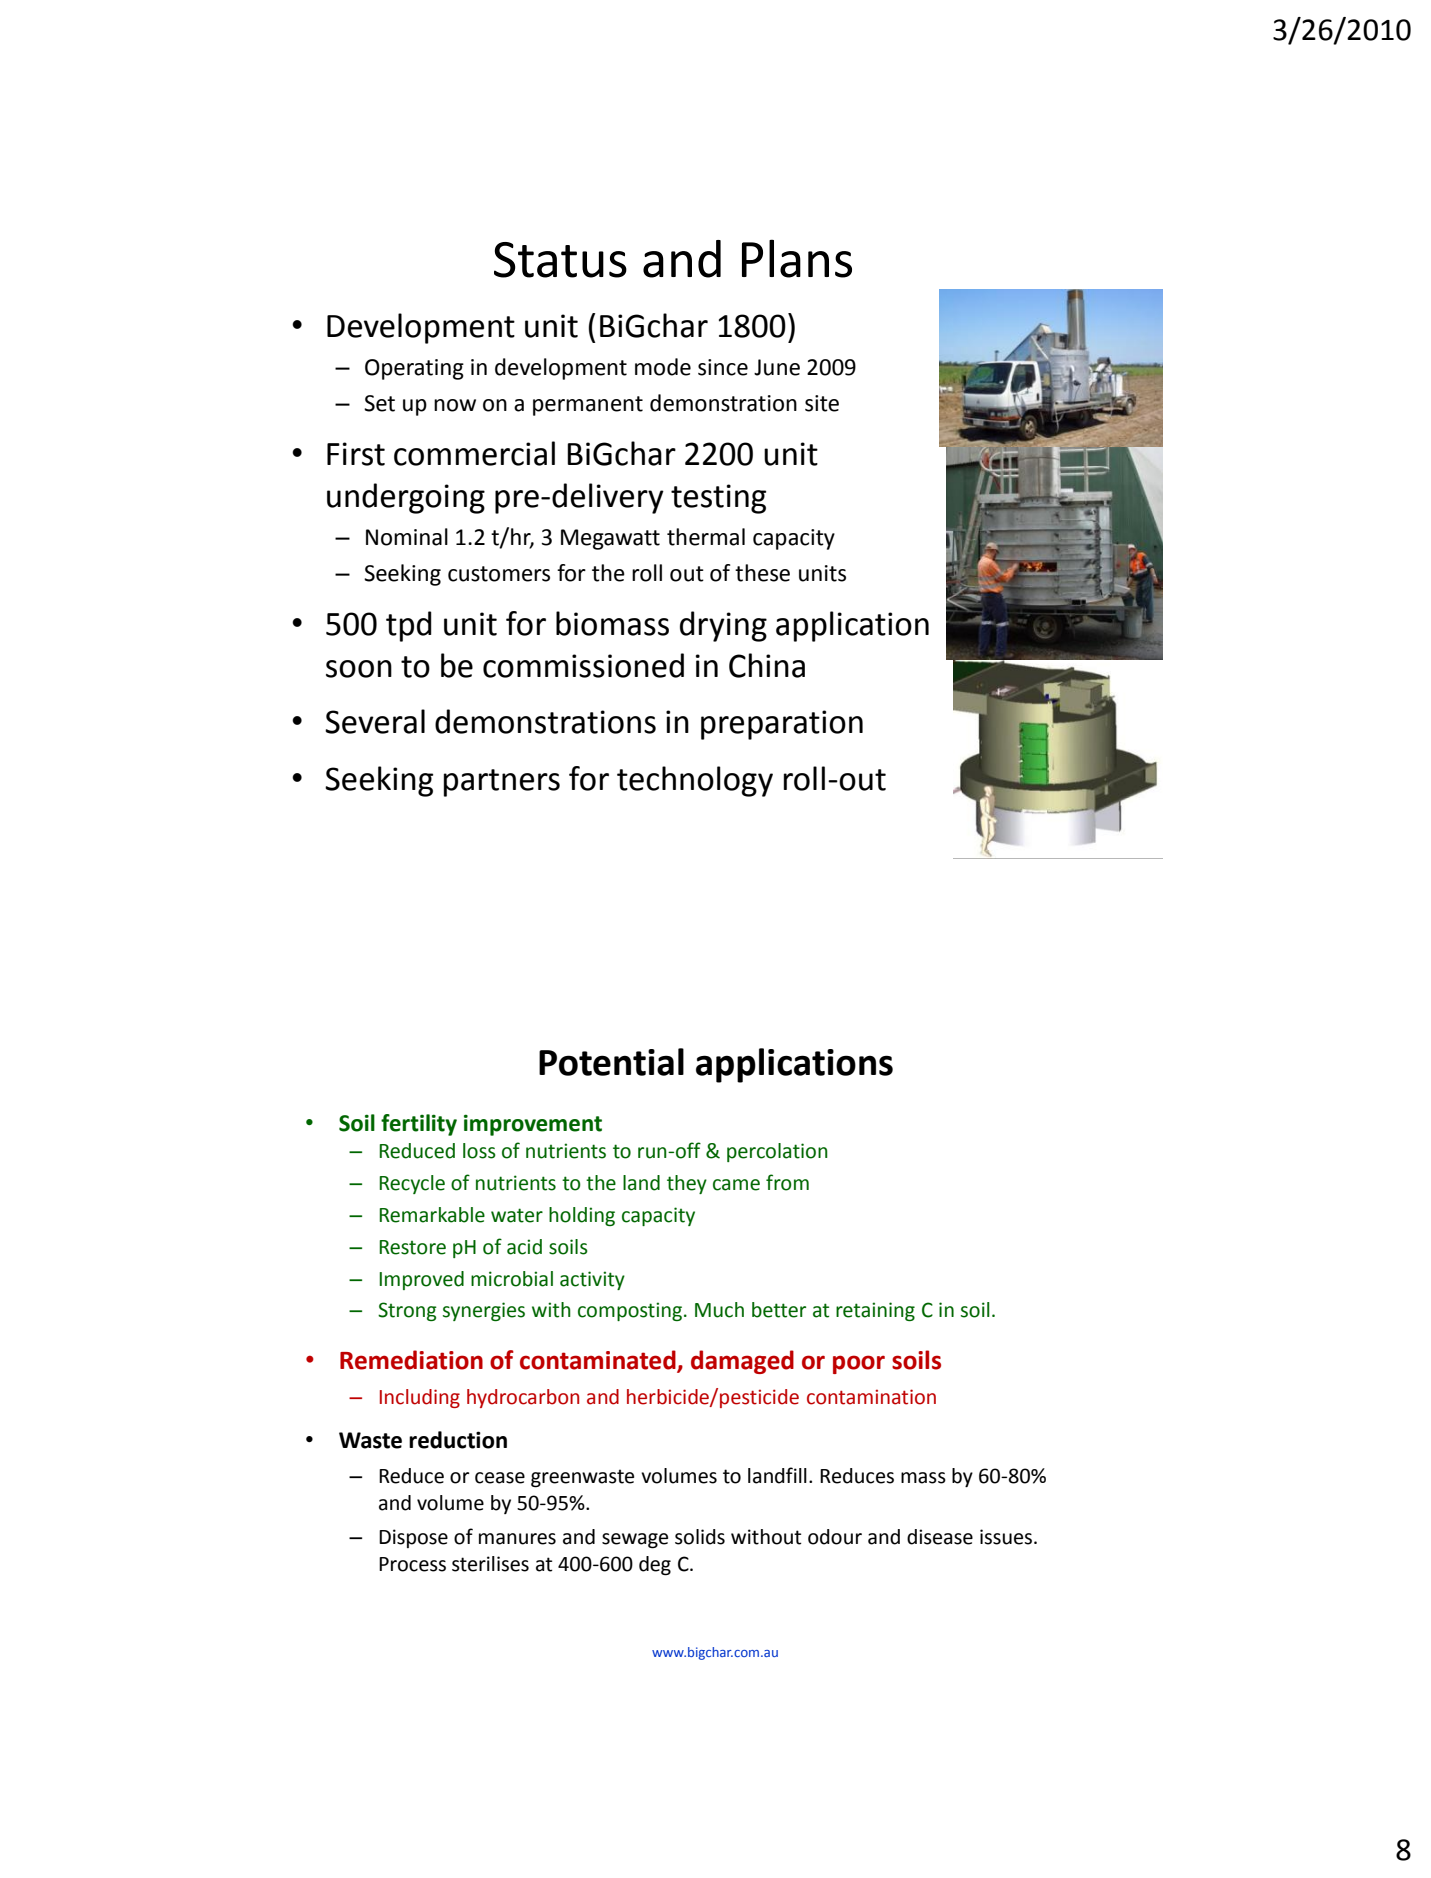 This page has height=1878, width=1431. What do you see at coordinates (413, 1538) in the page?
I see `Dispose` at bounding box center [413, 1538].
